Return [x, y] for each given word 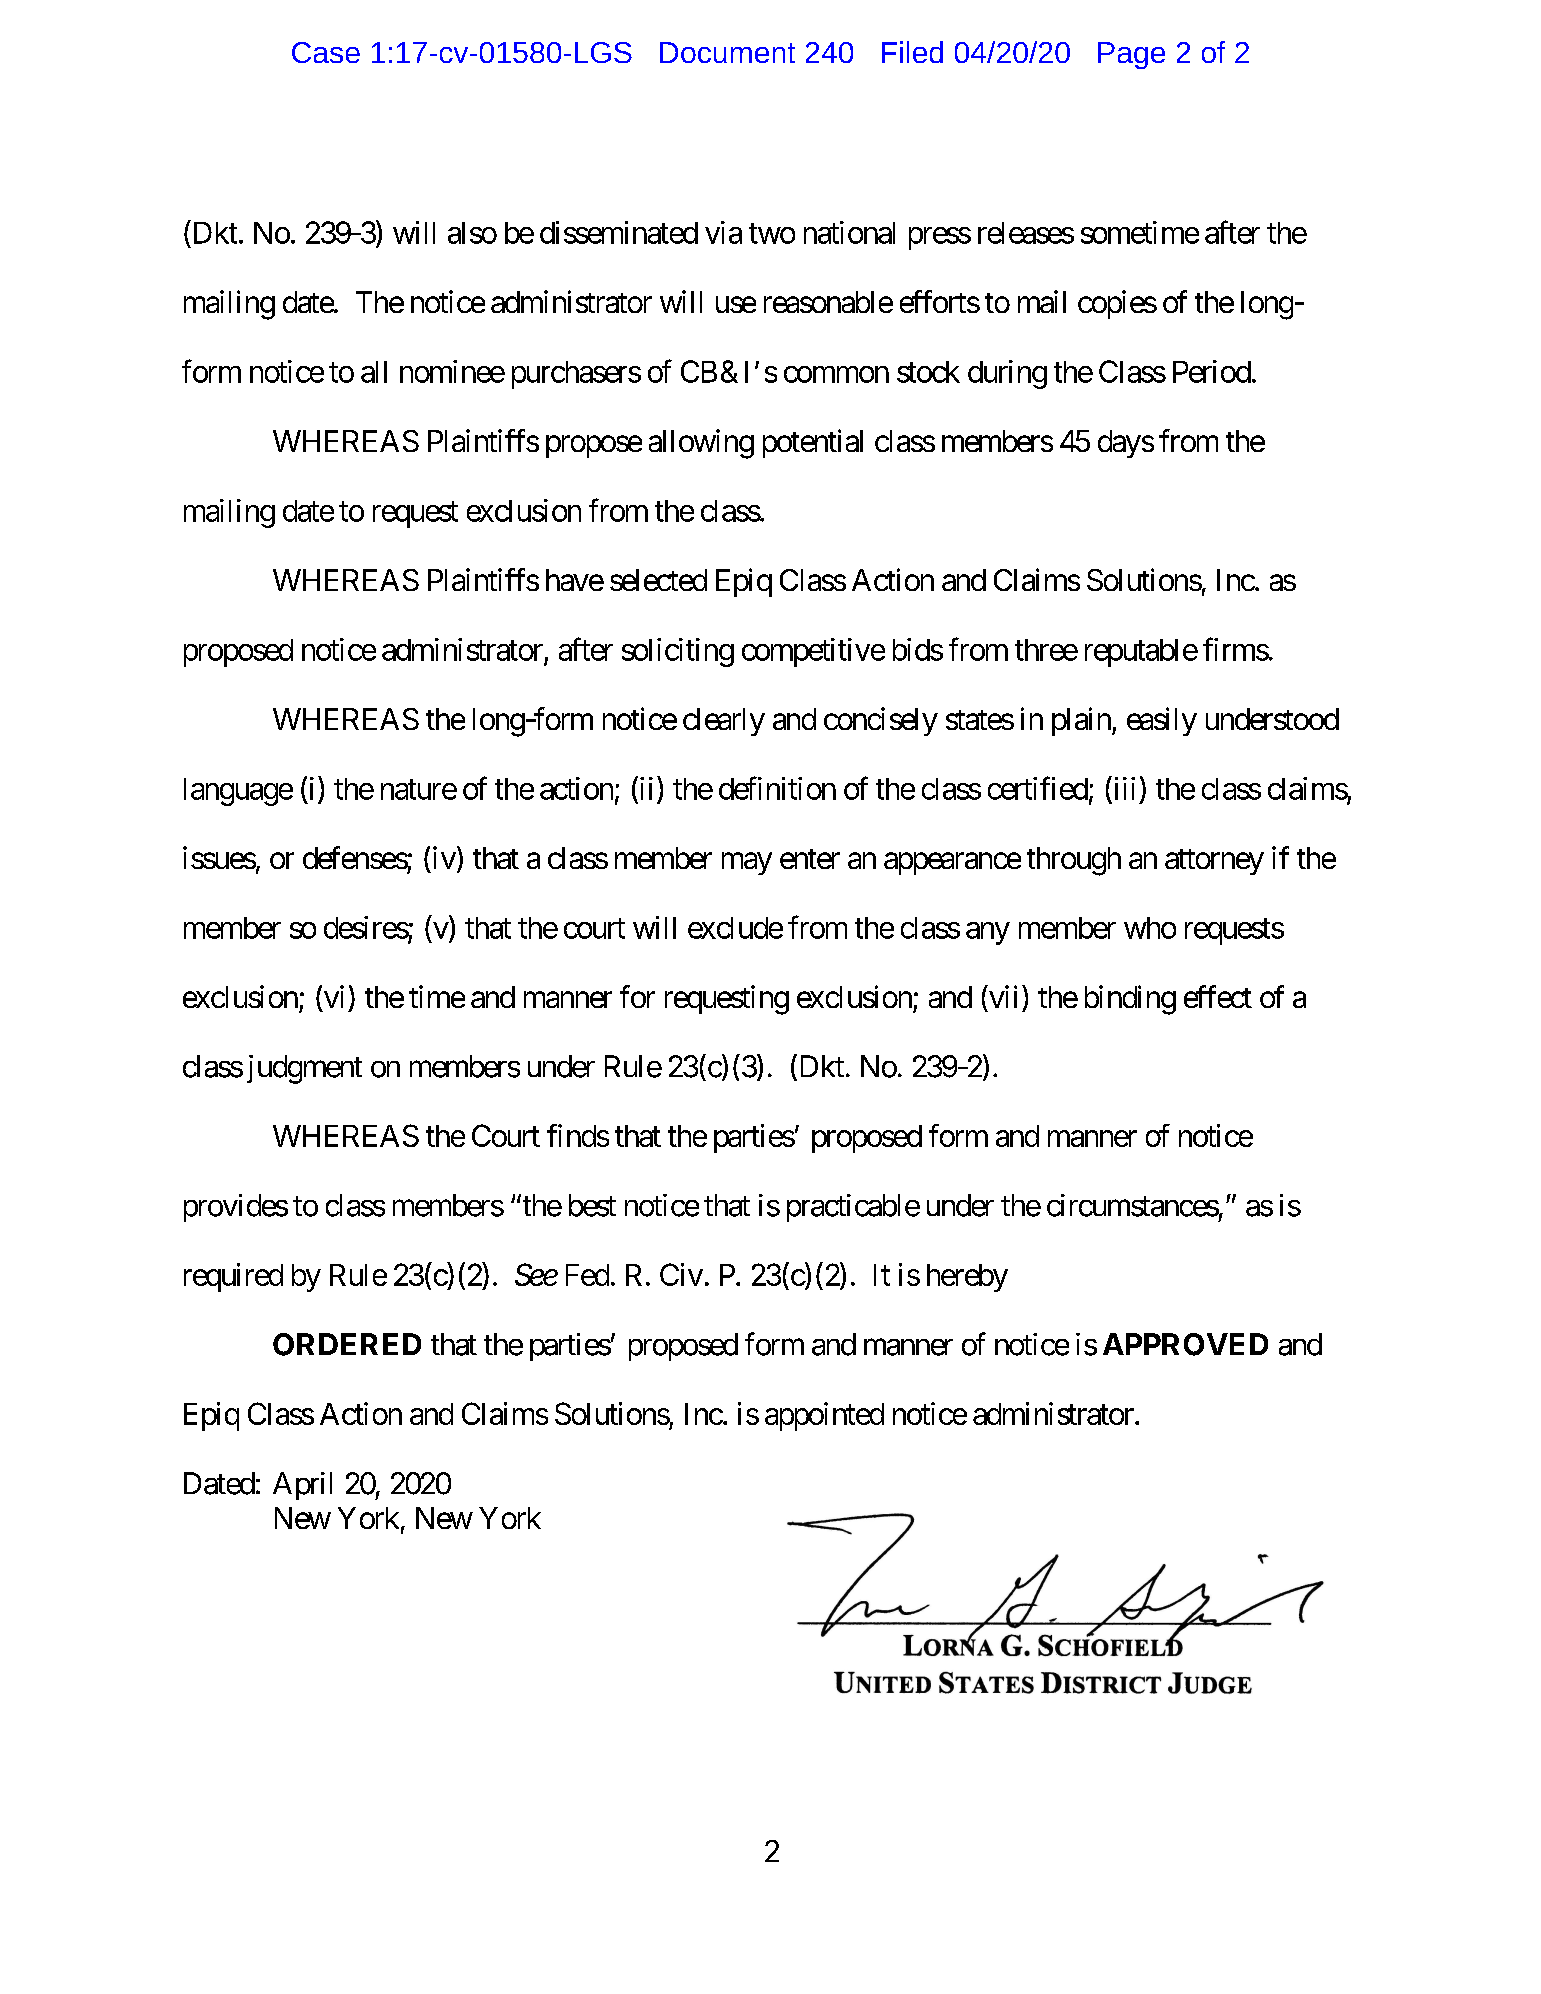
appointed [824, 1416]
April [302, 1486]
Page [1131, 55]
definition [777, 788]
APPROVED [1185, 1344]
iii [1123, 788]
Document [727, 52]
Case [326, 52]
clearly [724, 722]
